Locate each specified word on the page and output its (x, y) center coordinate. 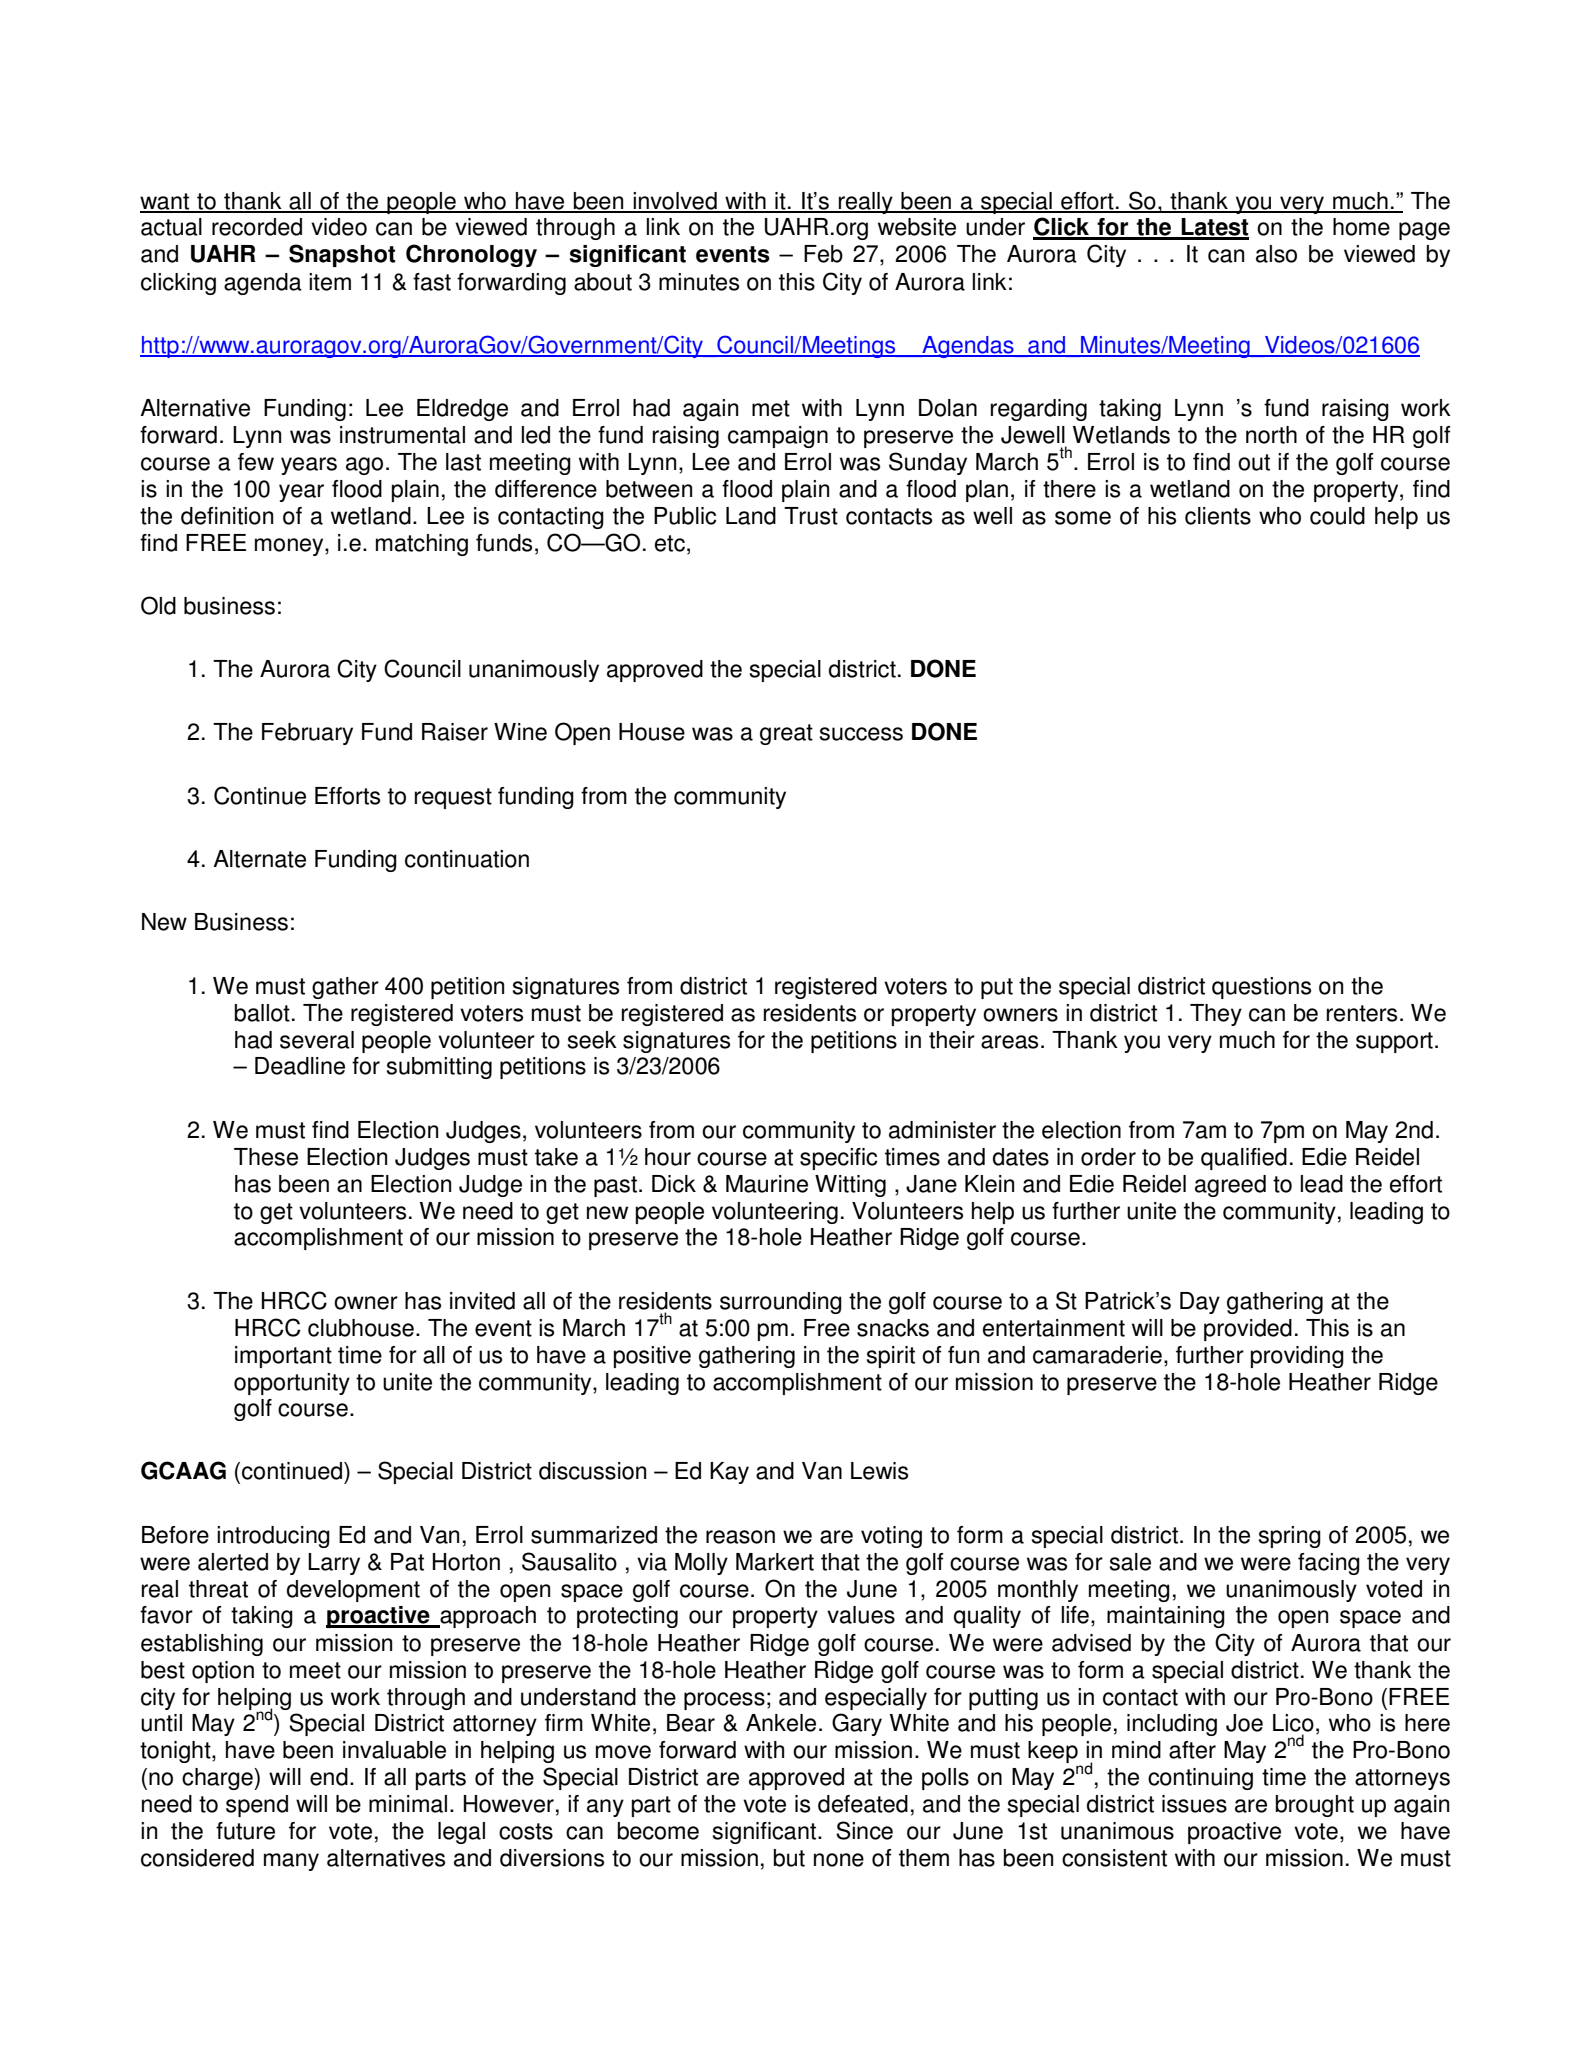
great (786, 734)
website (917, 227)
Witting (850, 1186)
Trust (811, 516)
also (1276, 254)
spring (1290, 1537)
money (290, 547)
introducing (273, 1537)
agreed (1230, 1186)
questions (1261, 988)
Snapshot (342, 255)
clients (1218, 516)
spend (257, 1806)
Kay (729, 1473)
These (266, 1157)
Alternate (259, 859)
